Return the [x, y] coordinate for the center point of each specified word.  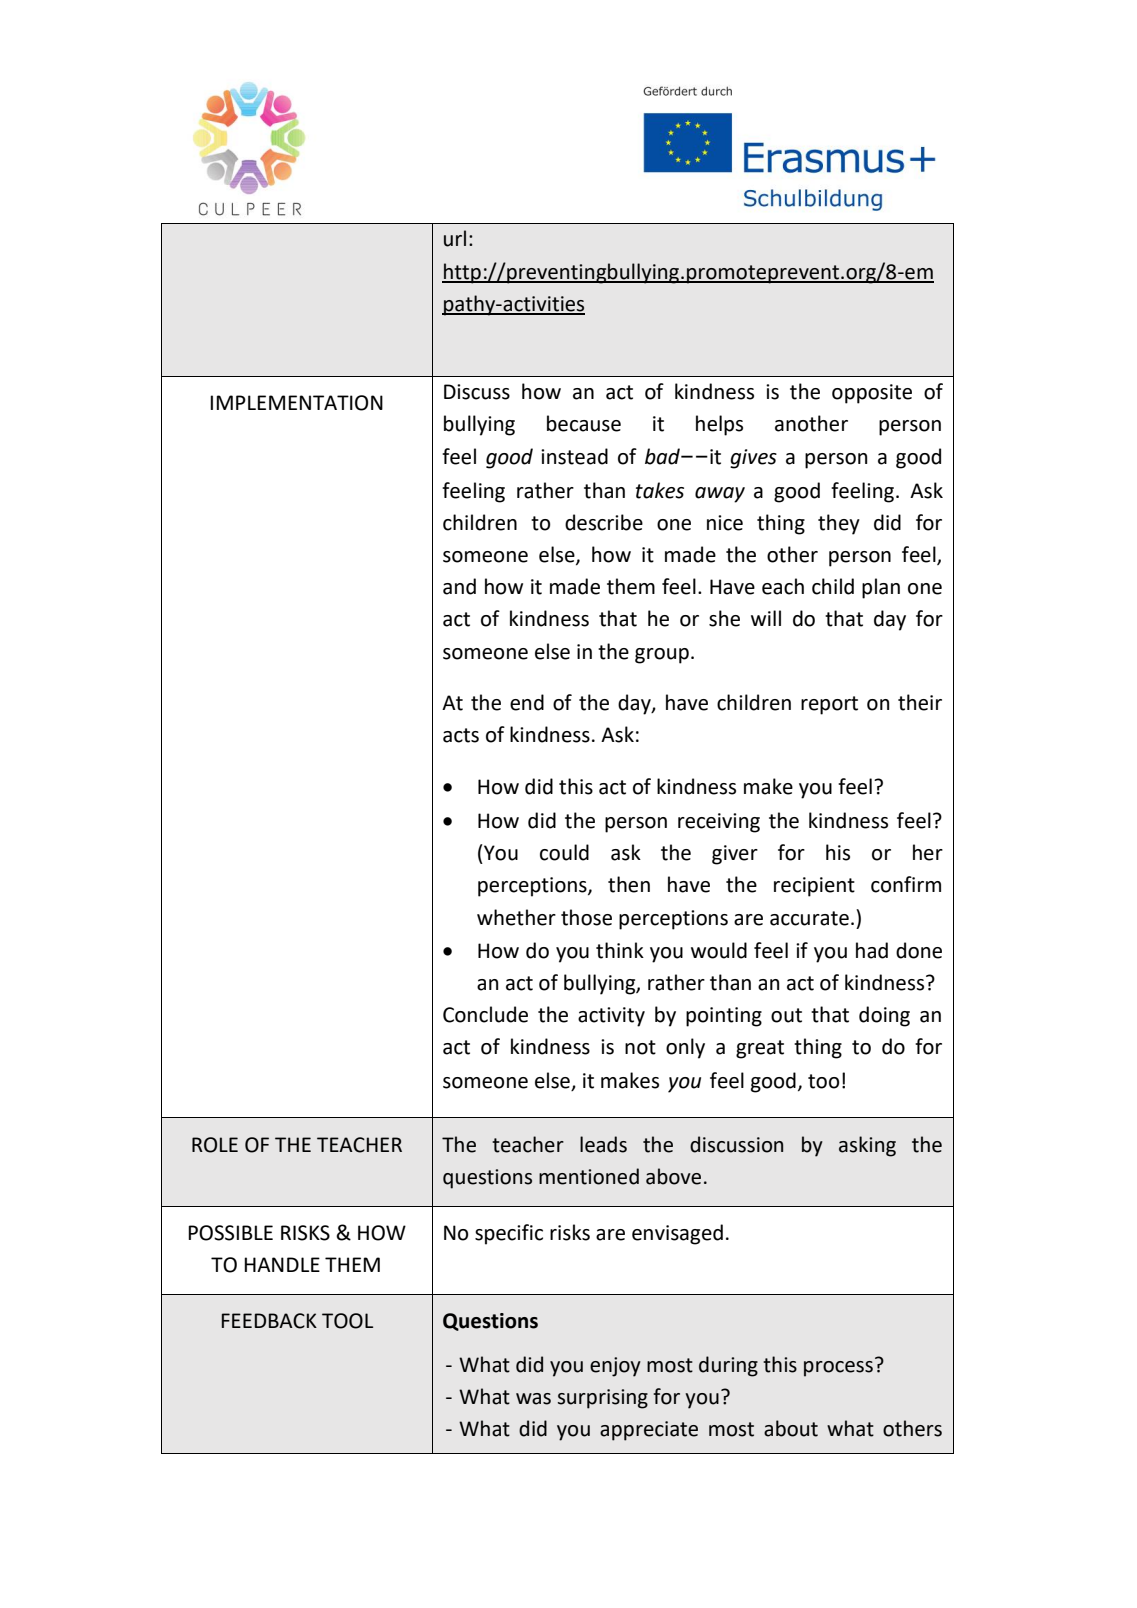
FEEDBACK [269, 1321]
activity [611, 1017]
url [455, 238]
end [527, 702]
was [533, 1399]
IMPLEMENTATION [296, 403]
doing [884, 1016]
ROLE [215, 1145]
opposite [872, 394]
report [829, 705]
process [838, 1369]
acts [461, 735]
